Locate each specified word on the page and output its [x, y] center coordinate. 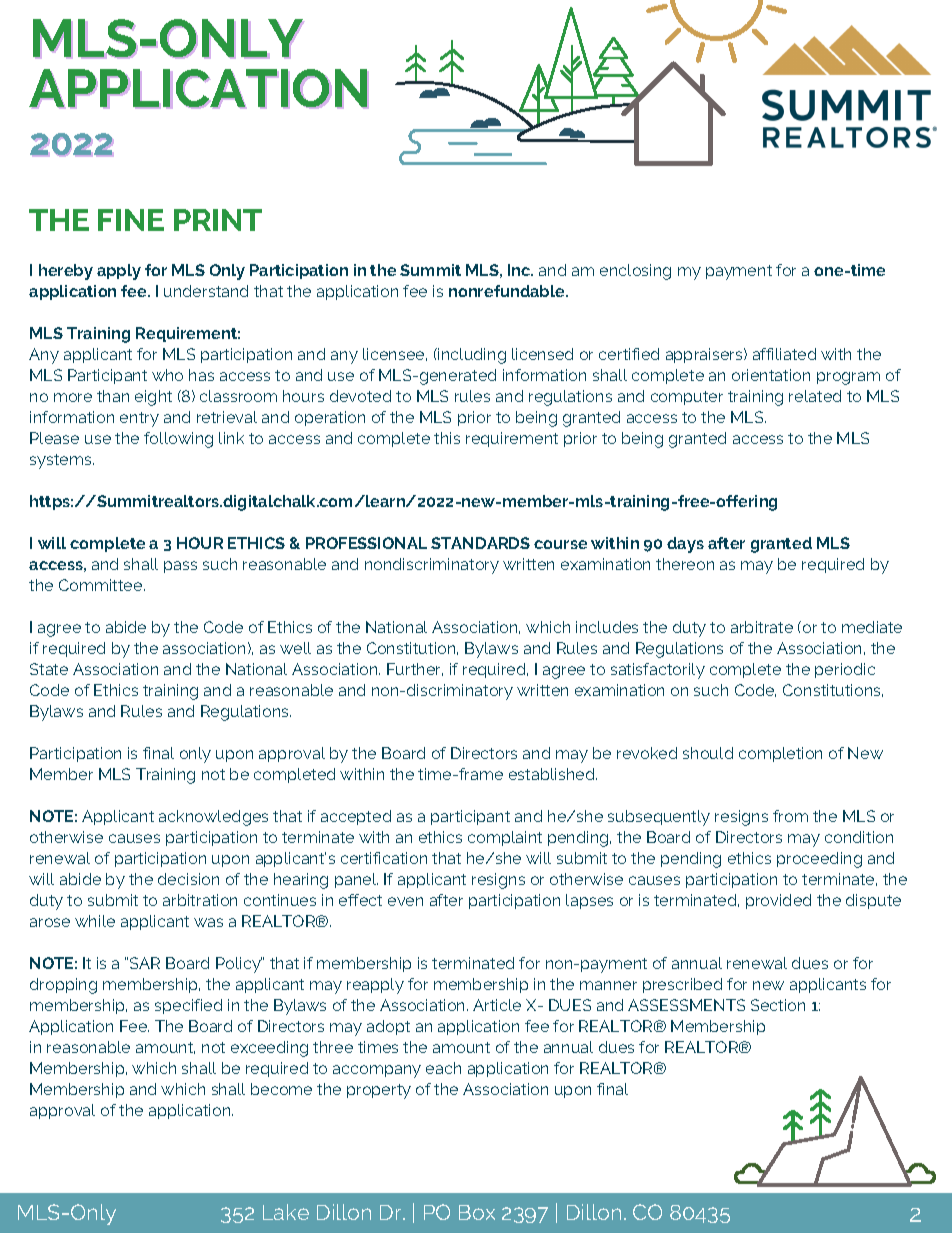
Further [415, 669]
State [49, 669]
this [447, 438]
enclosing [635, 272]
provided [778, 901]
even [405, 901]
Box [477, 1212]
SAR [145, 963]
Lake [286, 1212]
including [471, 356]
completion [780, 754]
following [178, 440]
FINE [131, 220]
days [685, 545]
